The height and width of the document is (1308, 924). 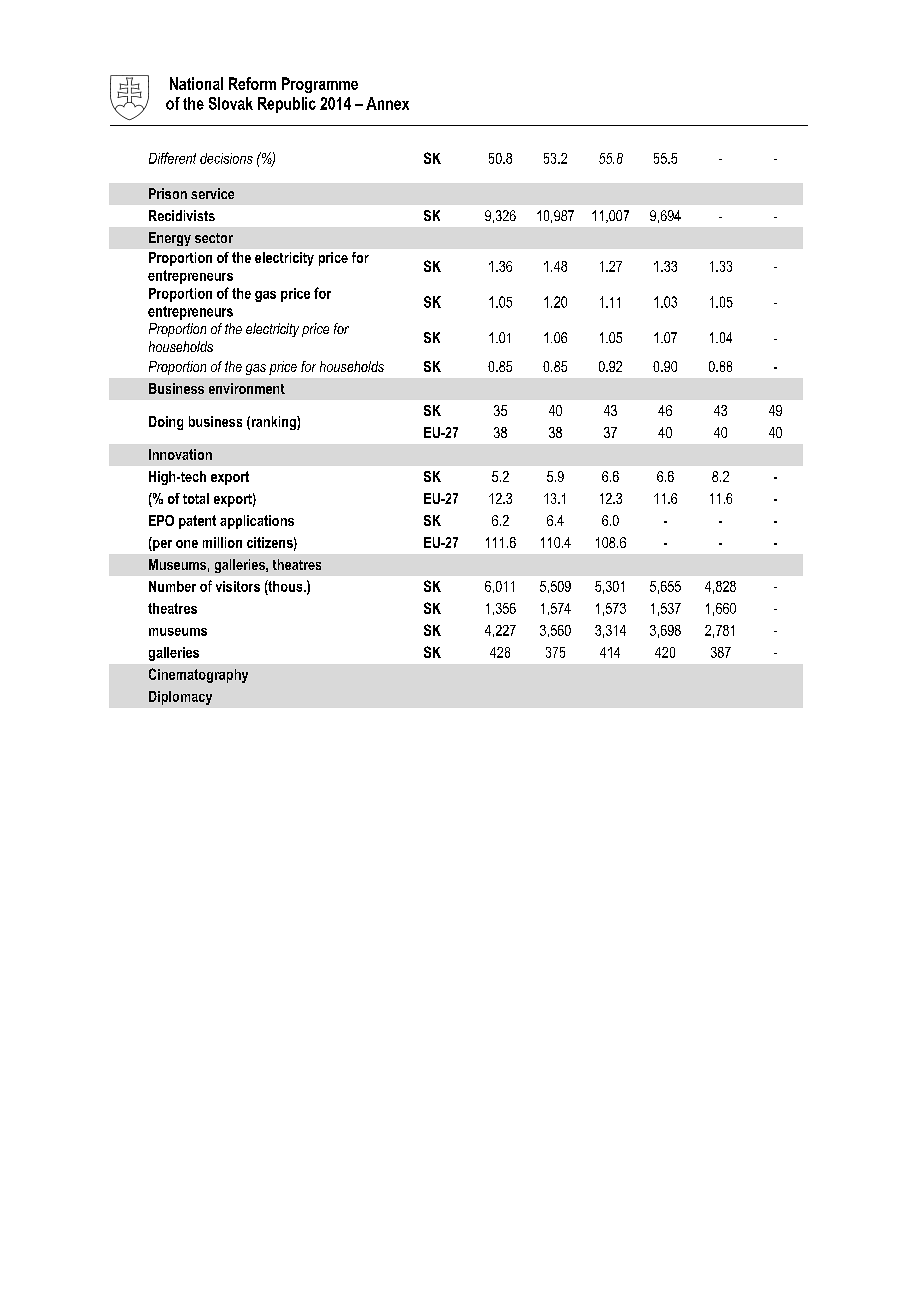 I want to click on Republic, so click(x=287, y=105).
